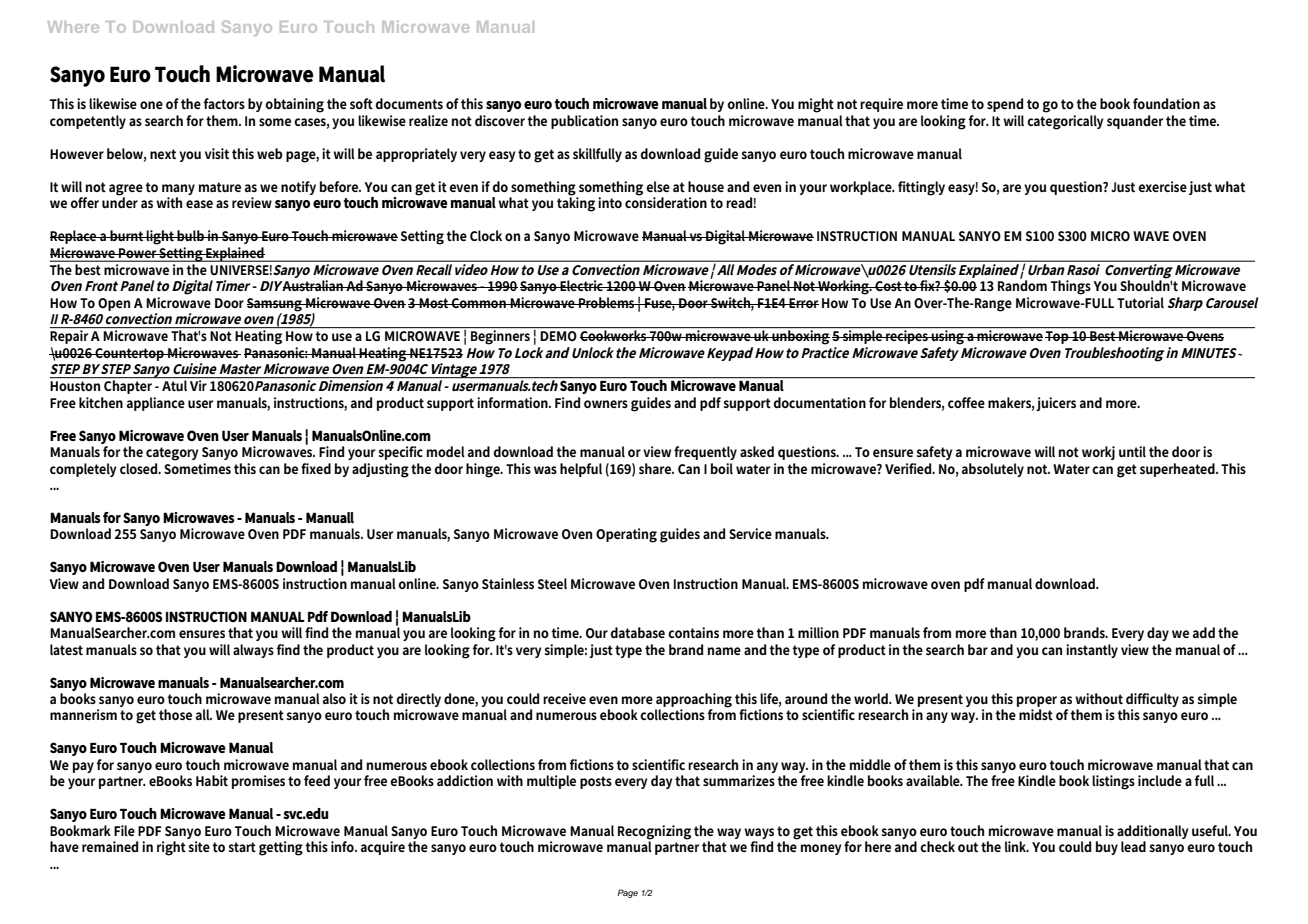 Image resolution: width=1308 pixels, height=924 pixels. Describe the element at coordinates (195, 368) in the image. I see `Cuisine` at that location.
